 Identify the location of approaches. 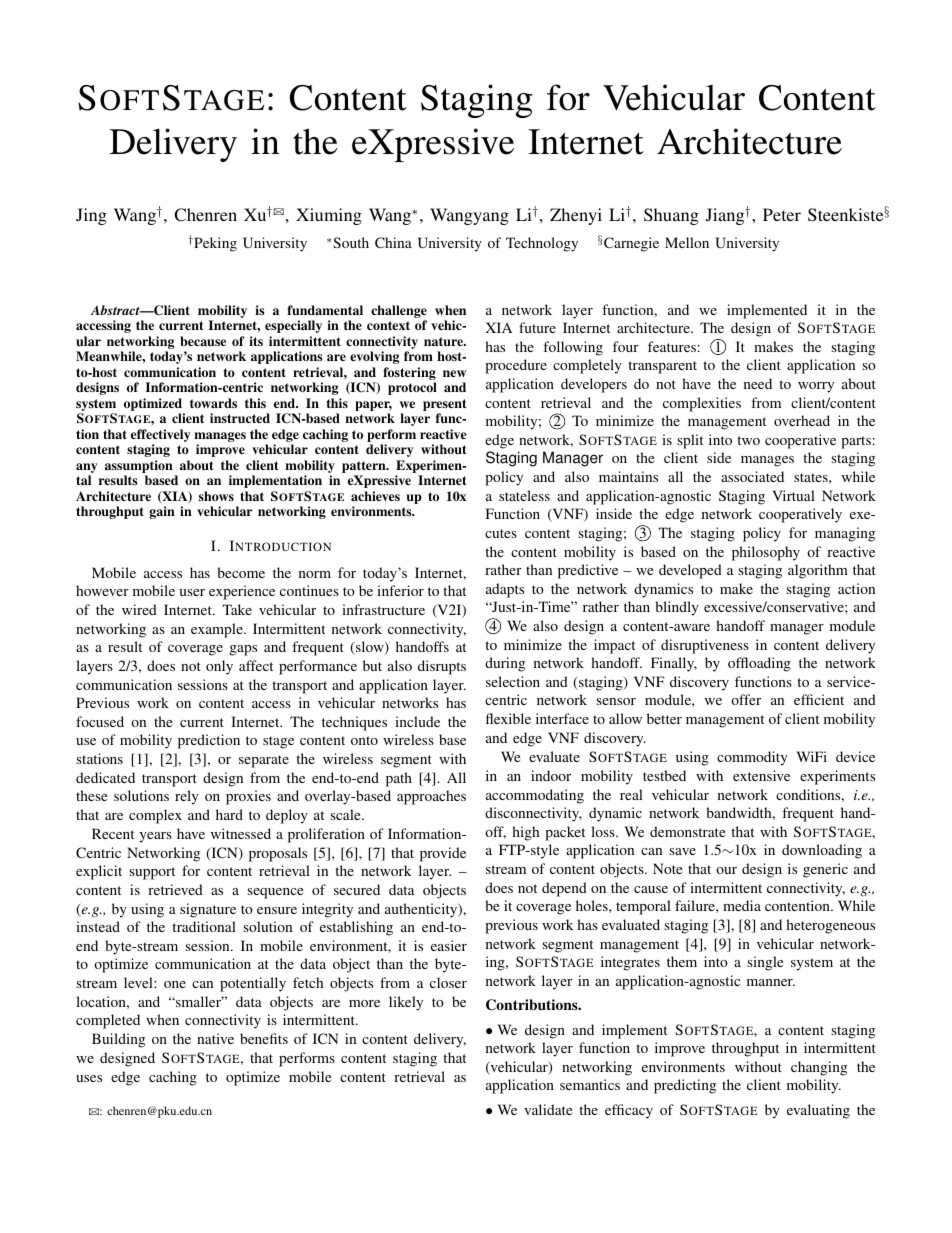
(431, 797).
